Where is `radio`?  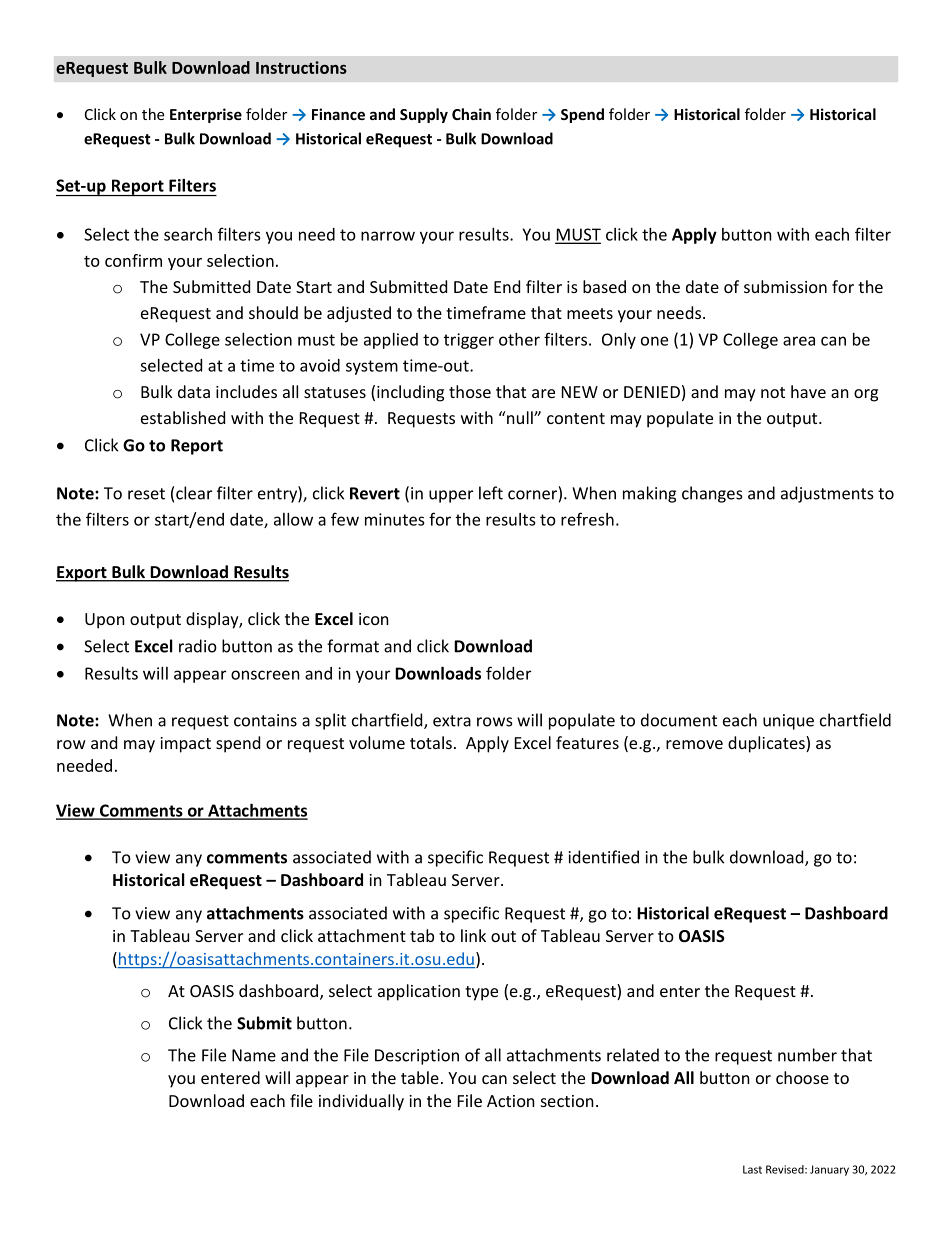
radio is located at coordinates (198, 646).
